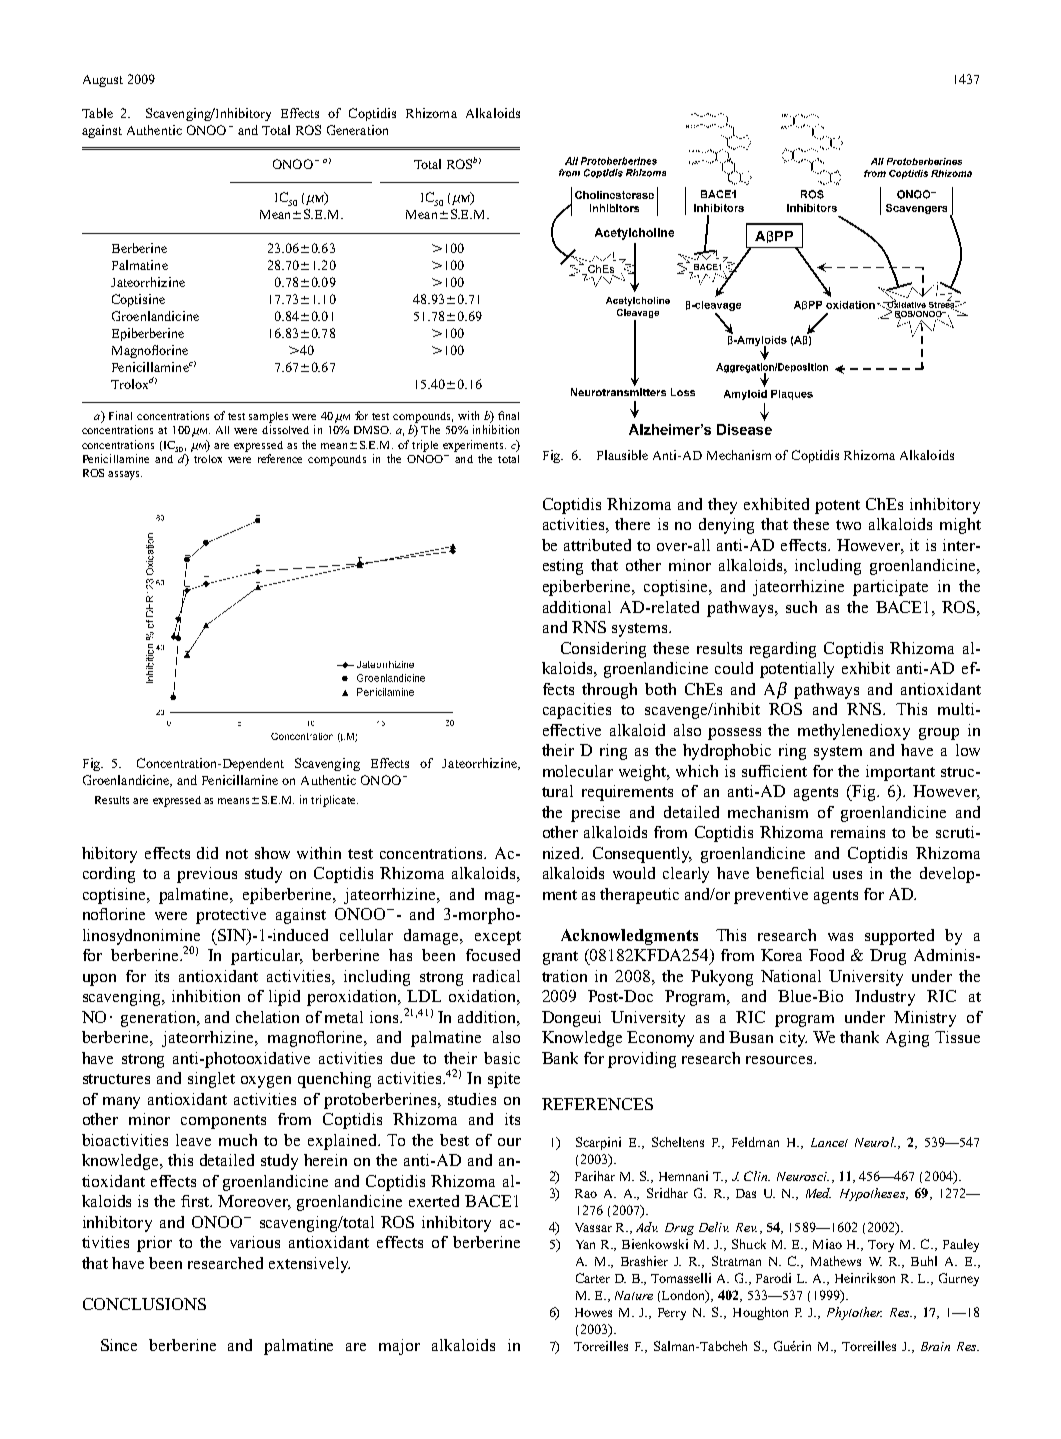  Describe the element at coordinates (848, 525) in the screenshot. I see `two` at that location.
